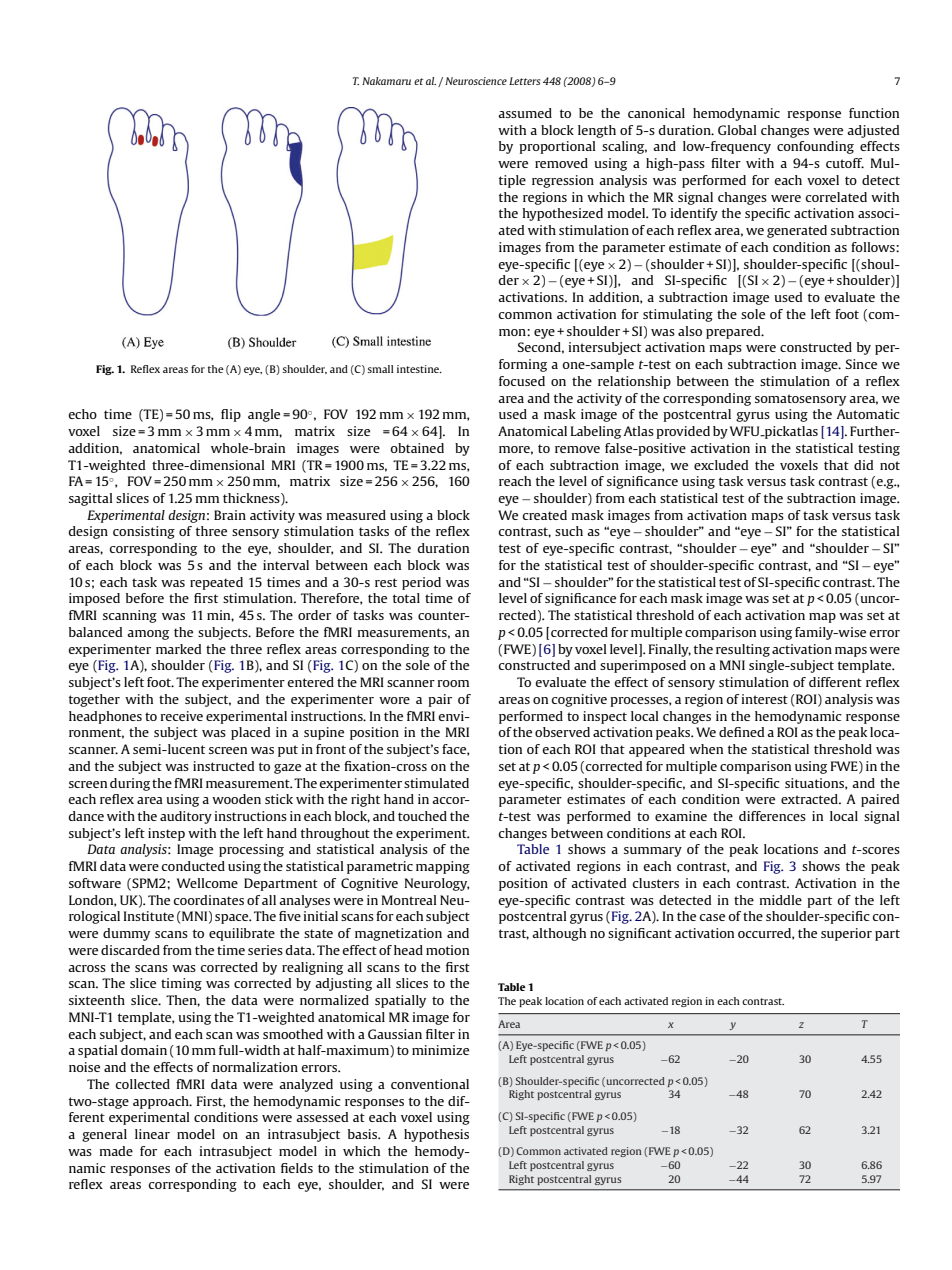 Image resolution: width=952 pixels, height=1270 pixels. I want to click on assumed, so click(525, 113).
